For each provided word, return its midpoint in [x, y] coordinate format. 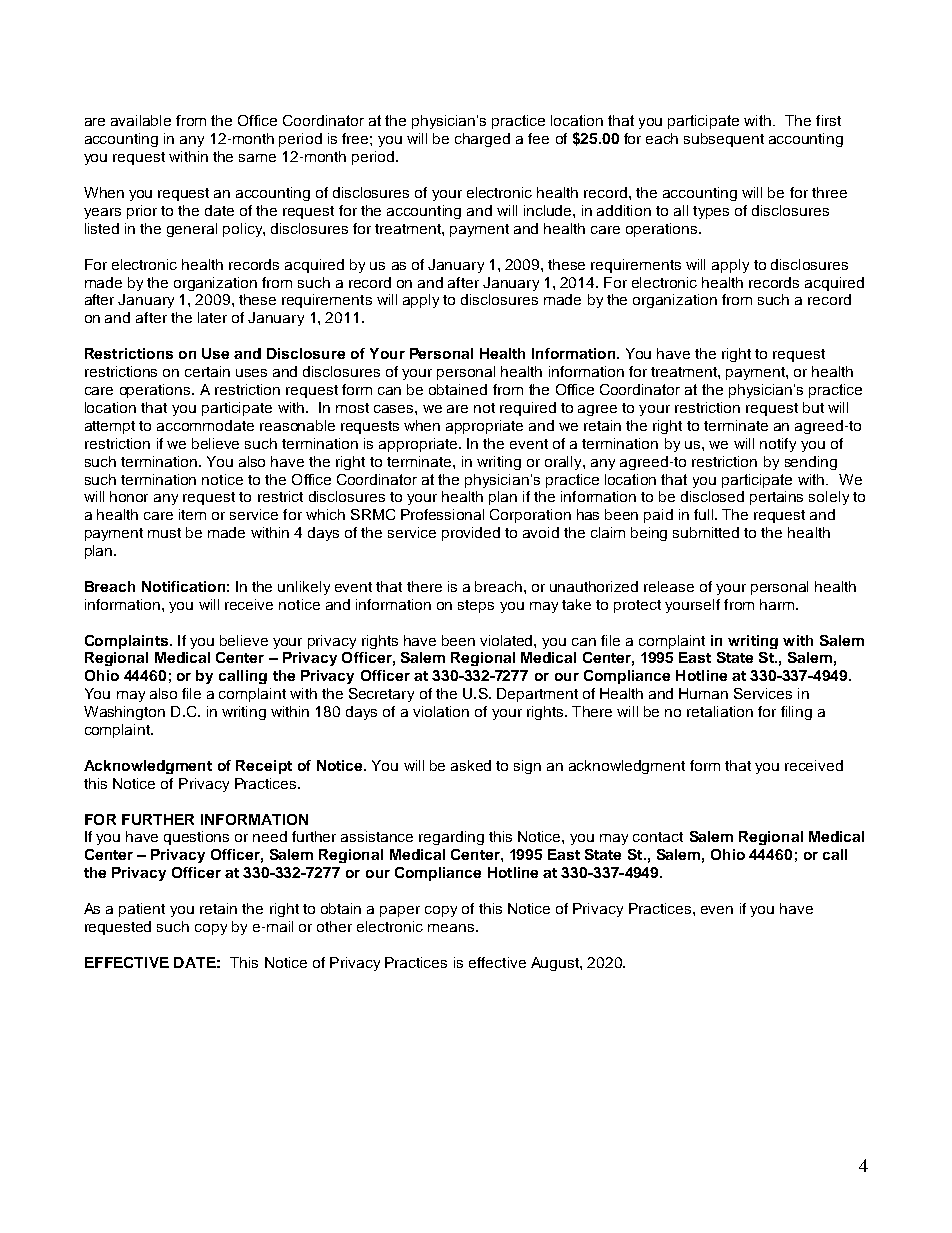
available [141, 120]
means [451, 928]
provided [471, 534]
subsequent [724, 140]
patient [142, 910]
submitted [706, 532]
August [556, 964]
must [164, 533]
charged [482, 140]
